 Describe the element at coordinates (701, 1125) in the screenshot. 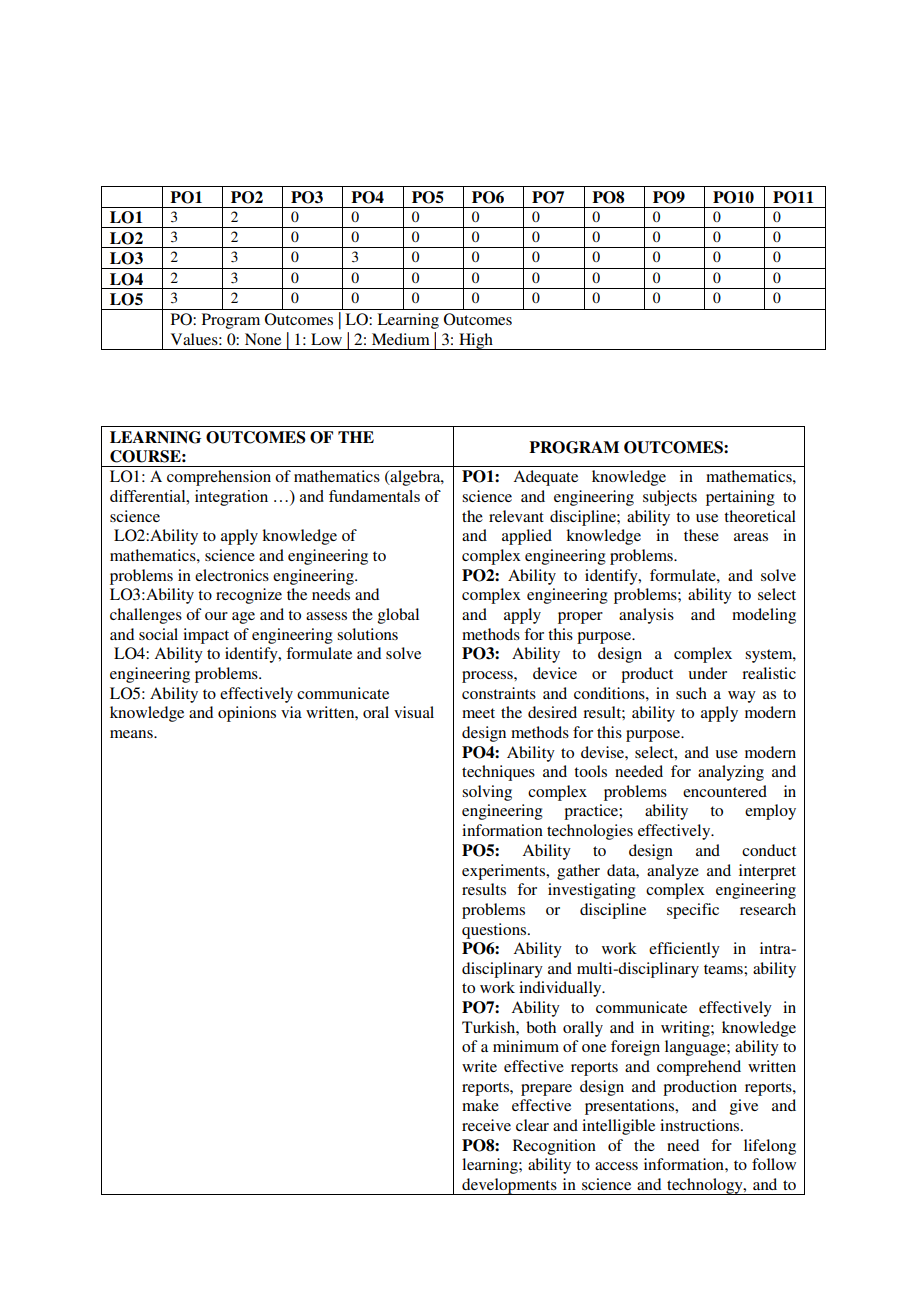

I see `instructions` at that location.
